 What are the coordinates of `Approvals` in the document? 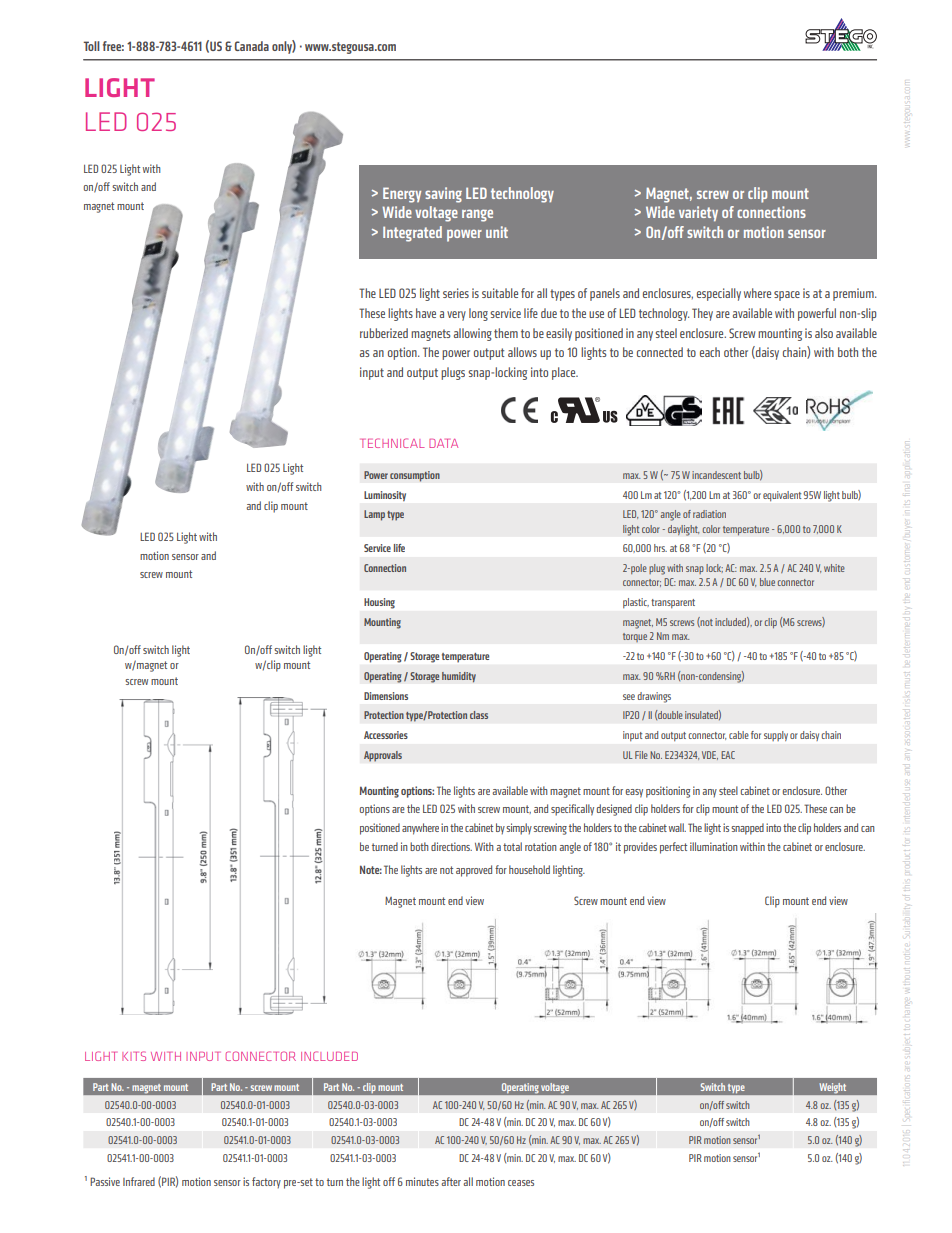 It's located at (383, 756).
